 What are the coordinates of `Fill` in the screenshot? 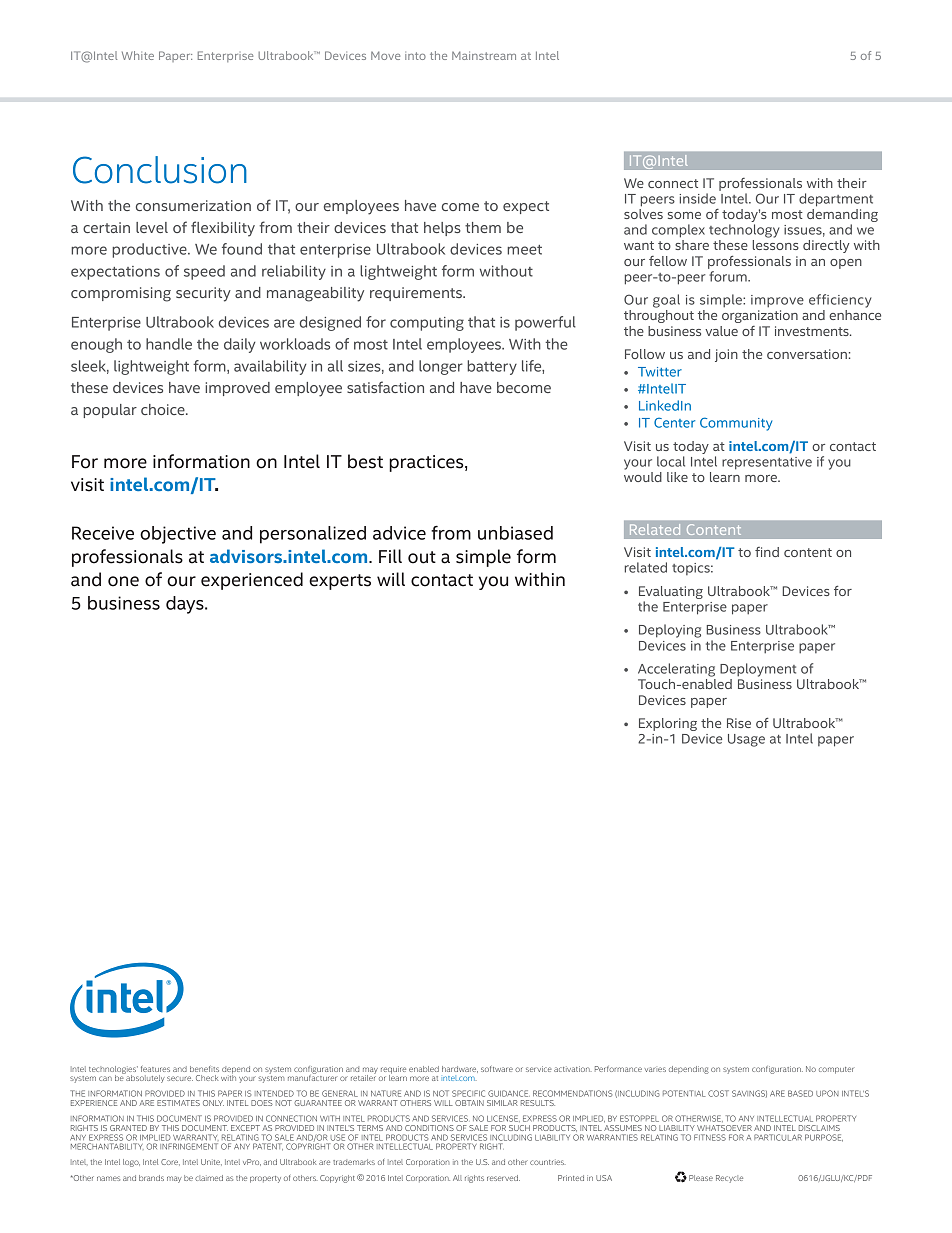 It's located at (390, 556).
